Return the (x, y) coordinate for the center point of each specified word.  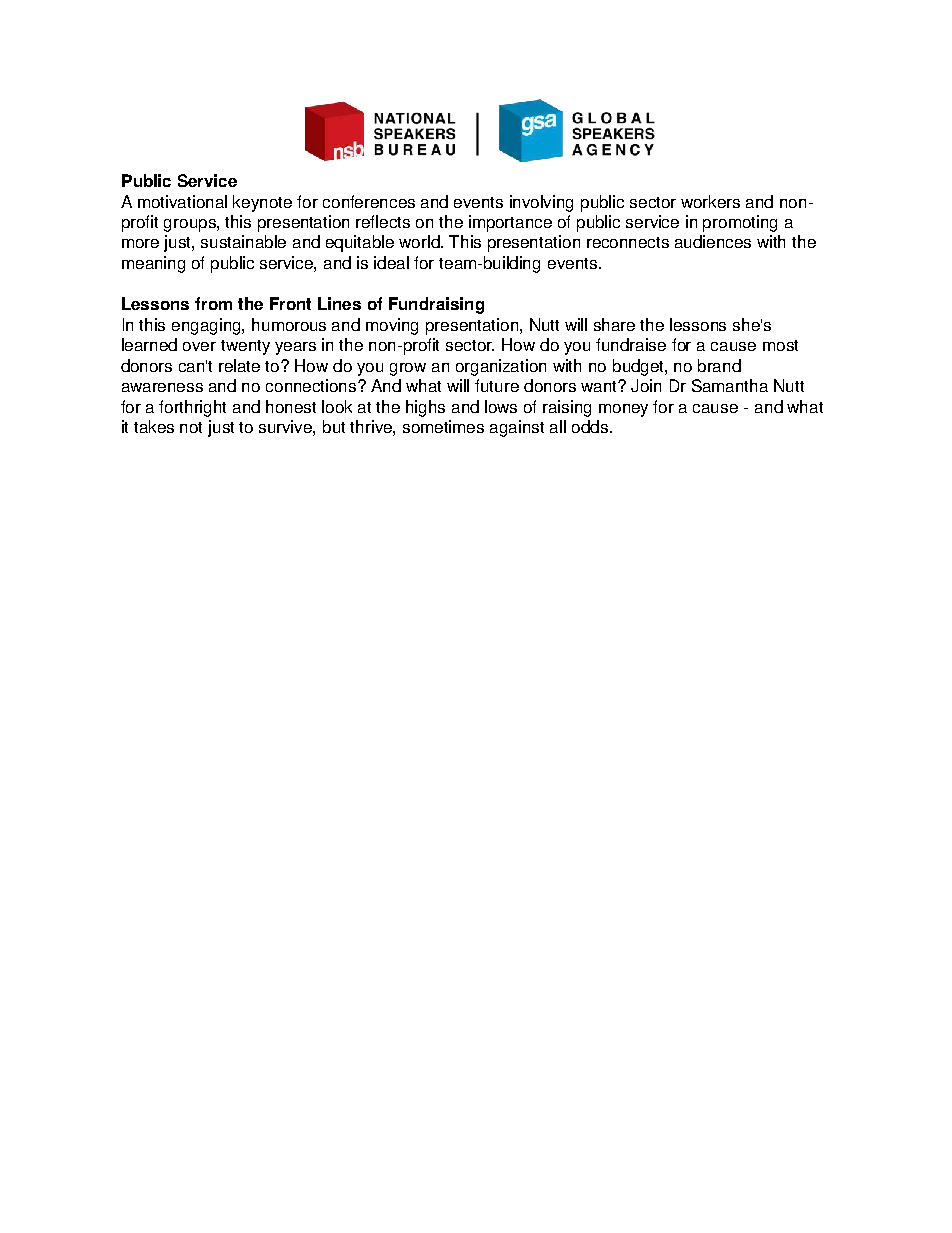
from (213, 303)
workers (710, 201)
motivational (182, 201)
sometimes (443, 426)
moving (392, 326)
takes (154, 426)
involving (541, 203)
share (614, 324)
